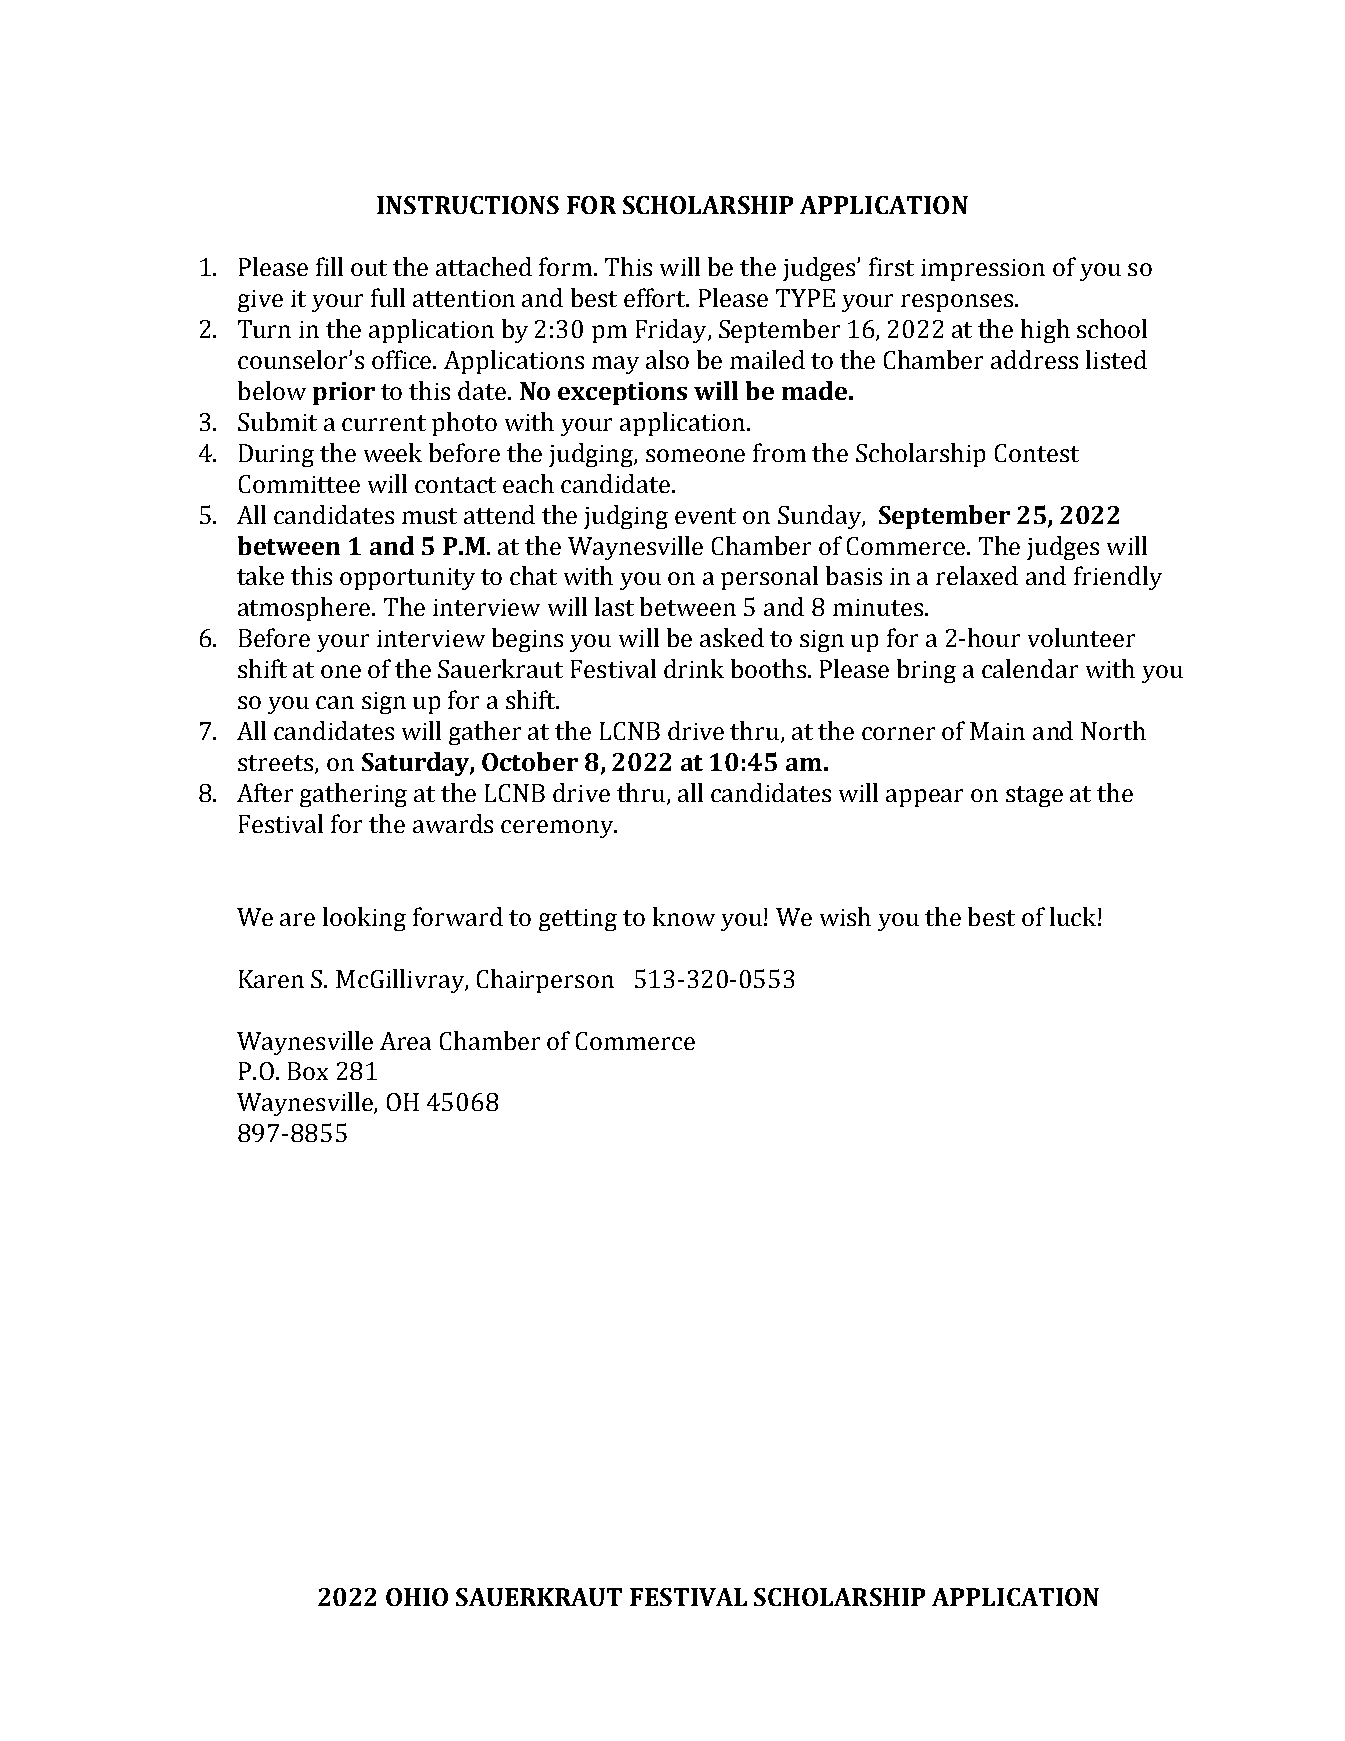  Describe the element at coordinates (364, 919) in the screenshot. I see `looking` at that location.
